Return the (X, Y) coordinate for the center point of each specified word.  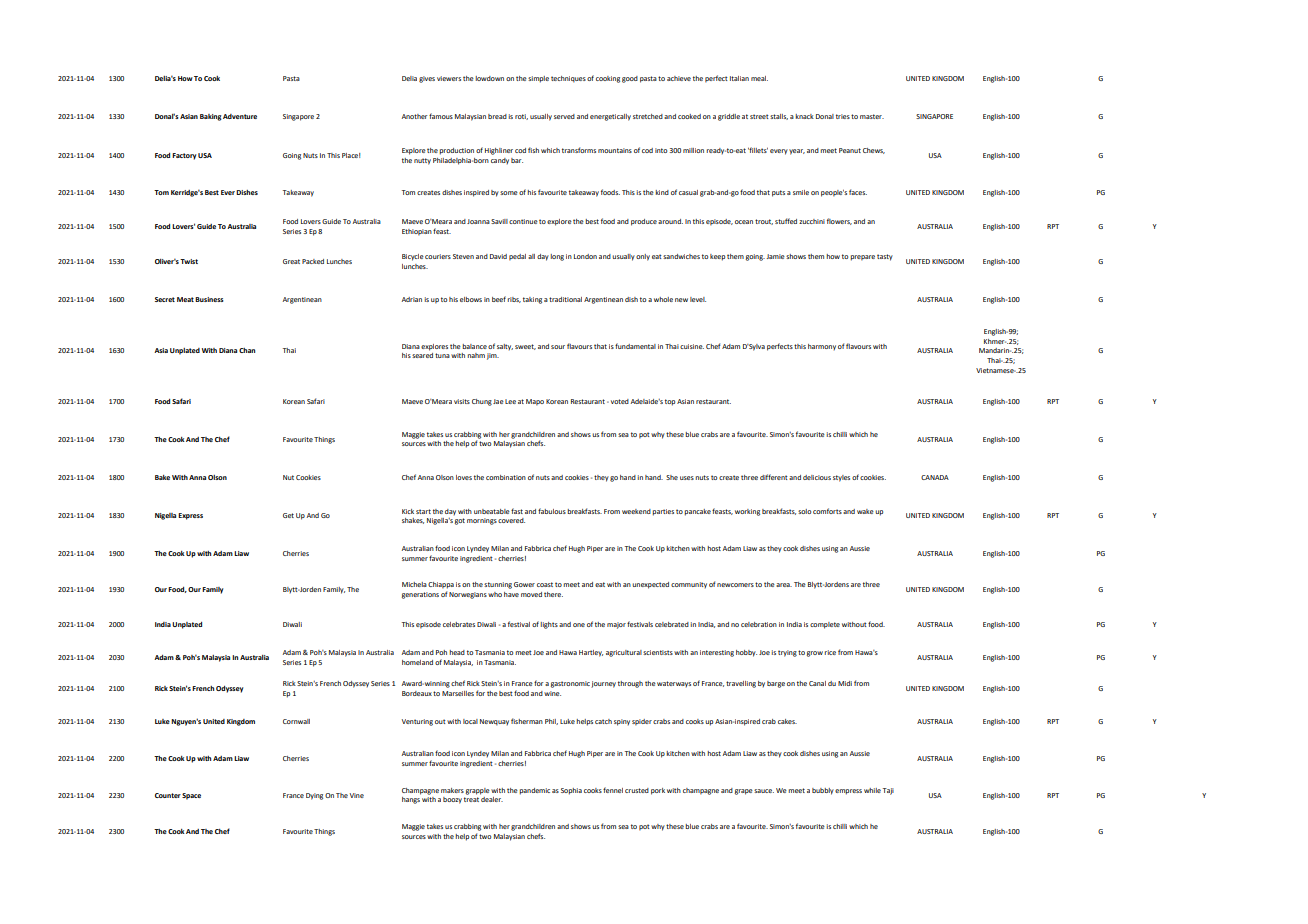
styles (841, 478)
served (564, 116)
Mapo (535, 402)
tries (843, 116)
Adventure (240, 116)
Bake (162, 477)
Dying (314, 796)
